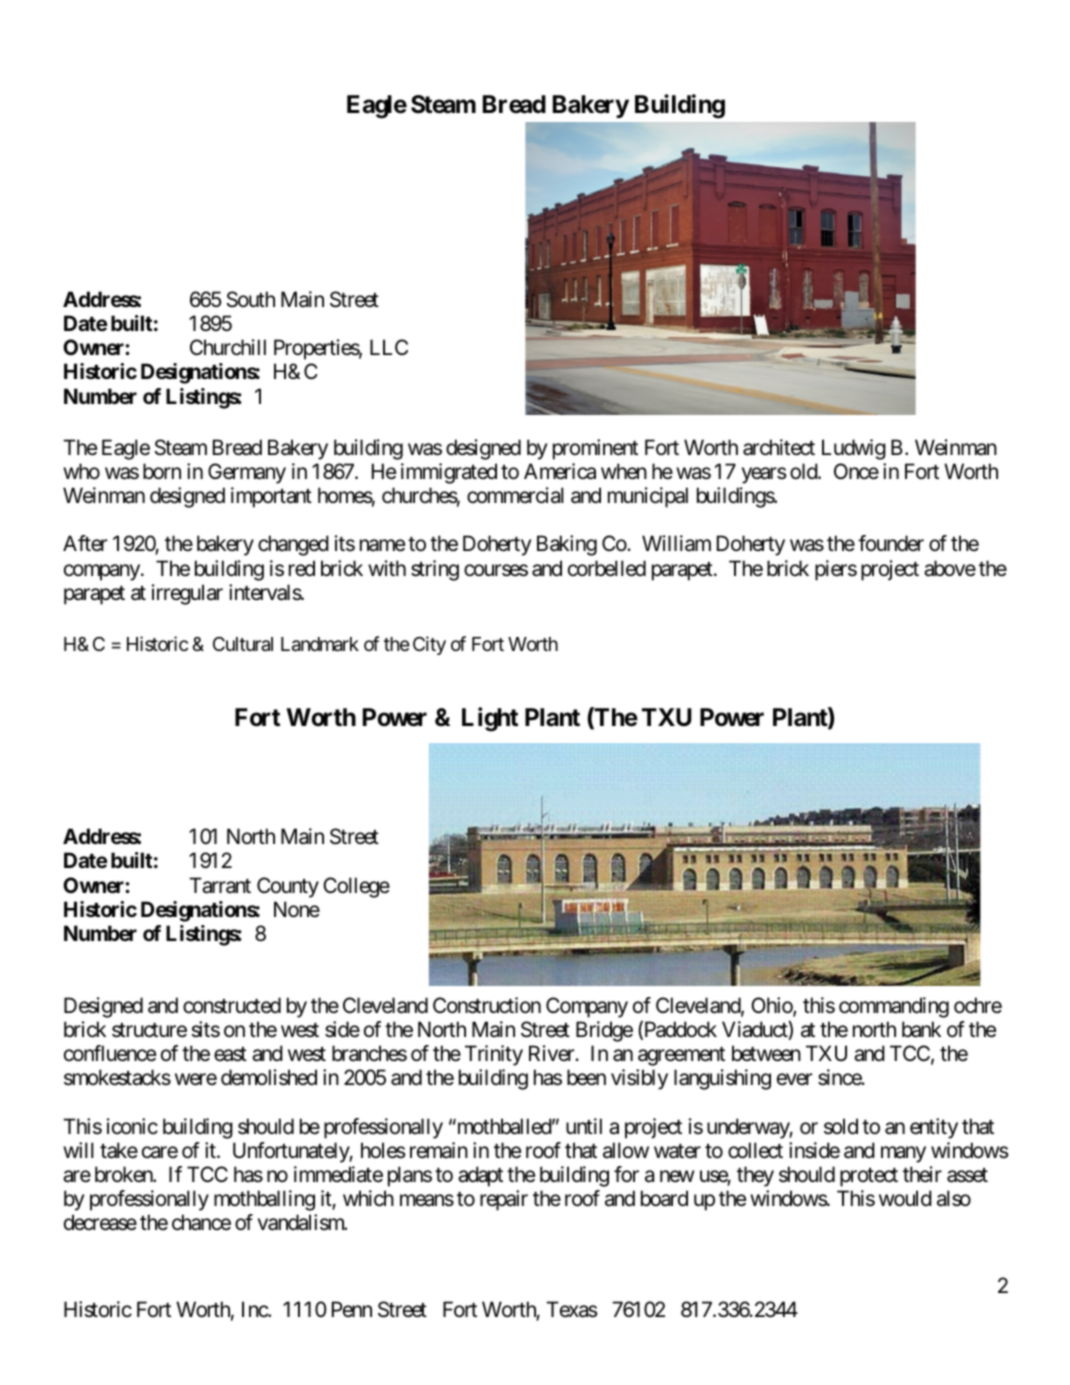  I want to click on decrease, so click(100, 1222).
